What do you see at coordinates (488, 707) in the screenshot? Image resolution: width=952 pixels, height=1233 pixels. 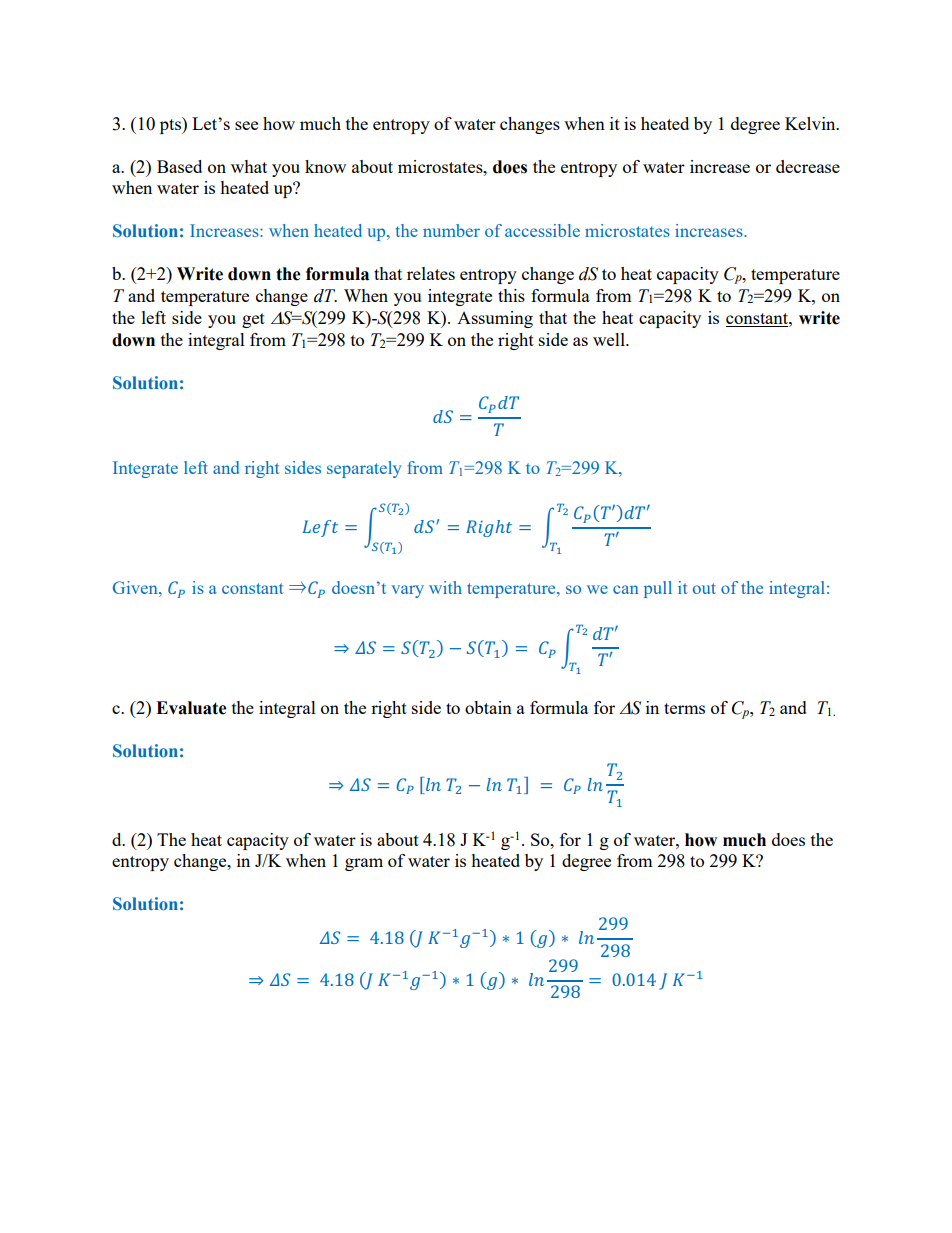 I see `obtain` at bounding box center [488, 707].
